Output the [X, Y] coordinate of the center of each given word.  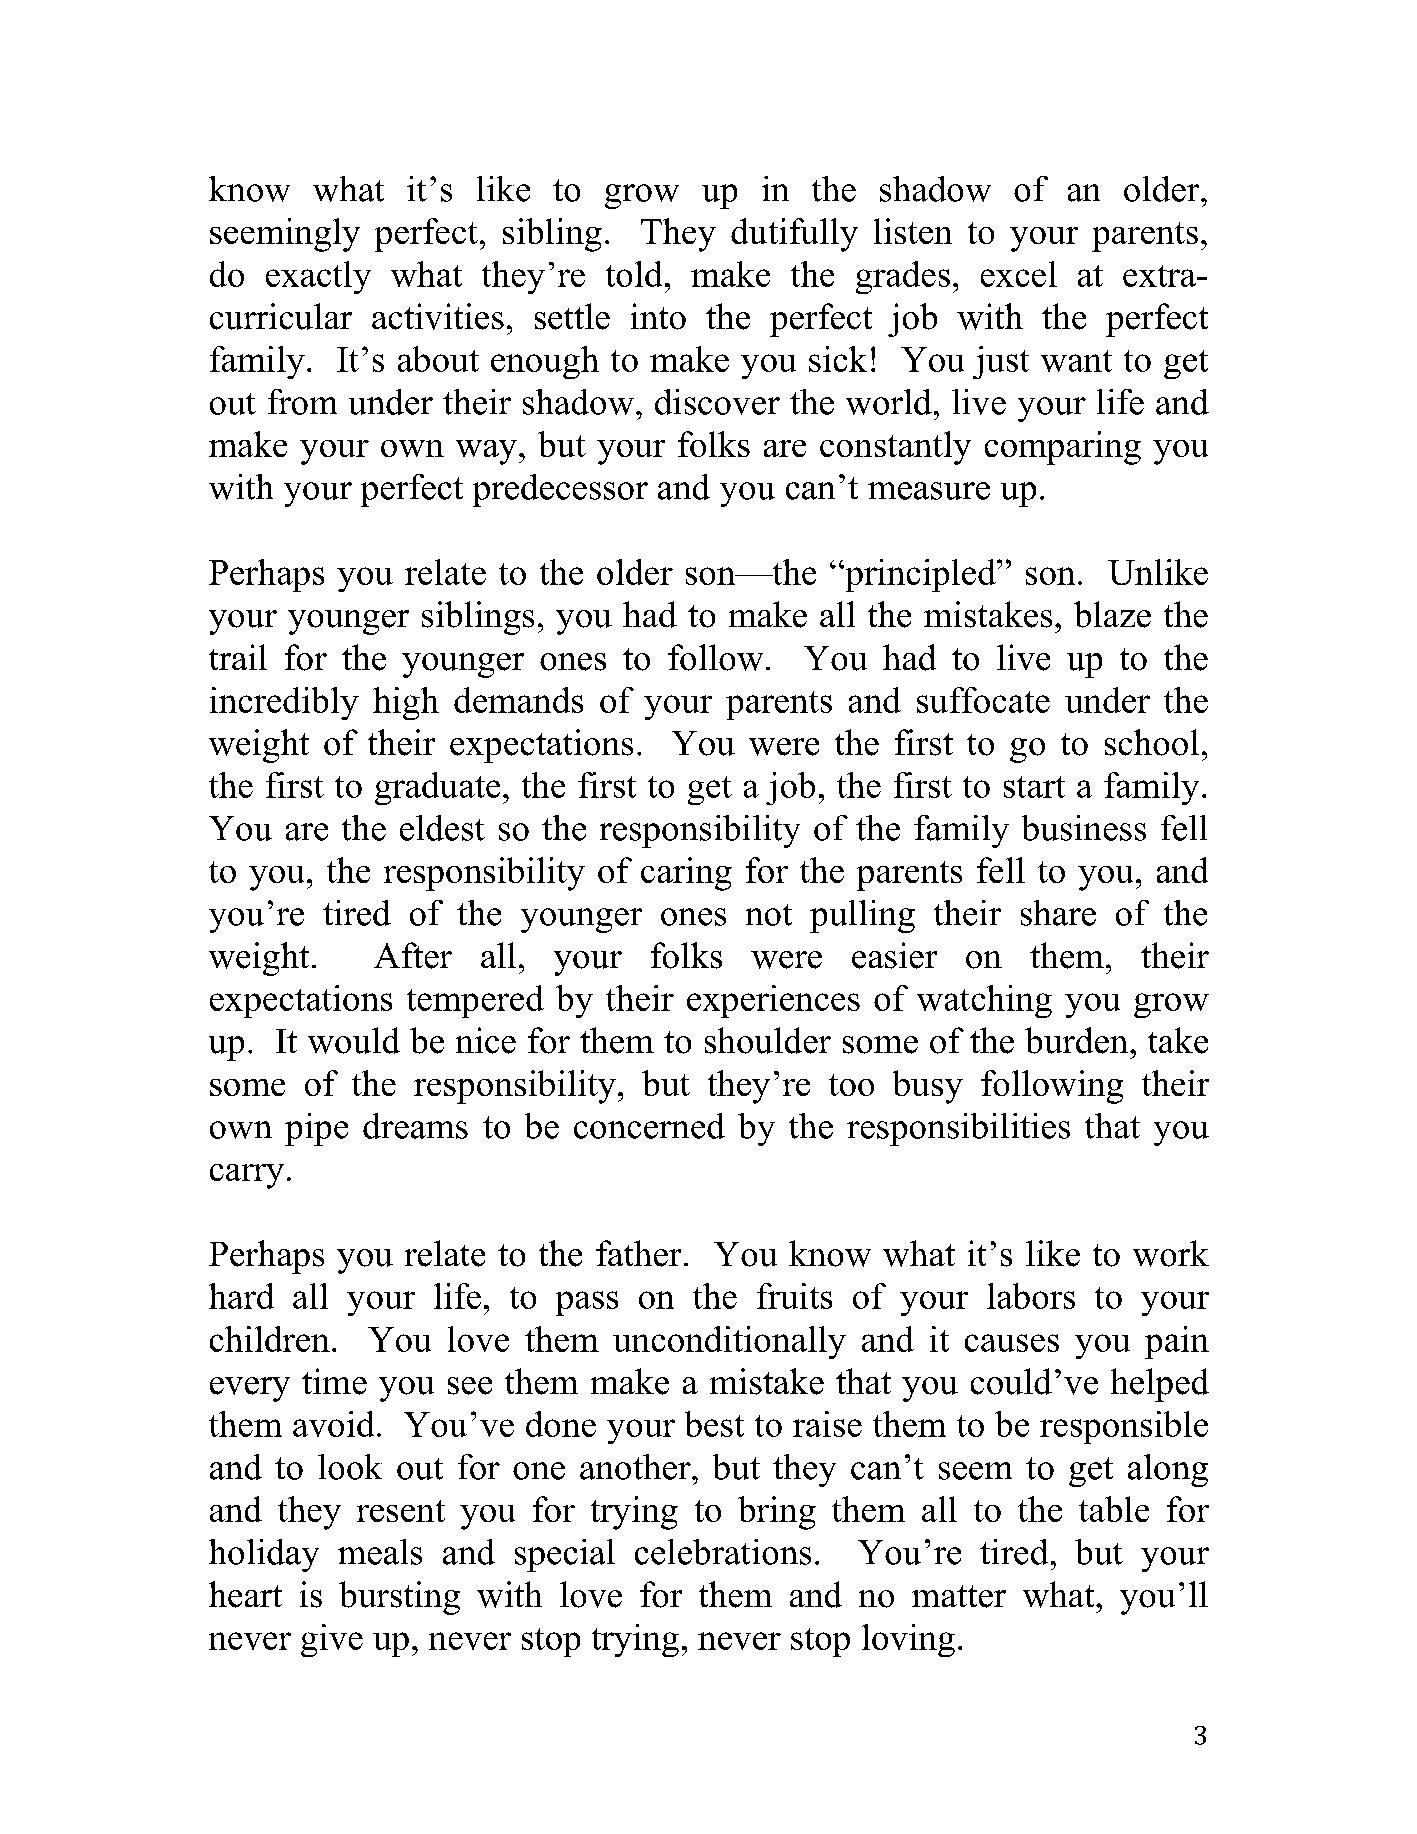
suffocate [983, 700]
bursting [399, 1598]
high [406, 703]
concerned [649, 1126]
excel [1019, 274]
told [634, 274]
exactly [318, 277]
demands [518, 700]
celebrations [723, 1552]
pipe [316, 1129]
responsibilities [958, 1129]
